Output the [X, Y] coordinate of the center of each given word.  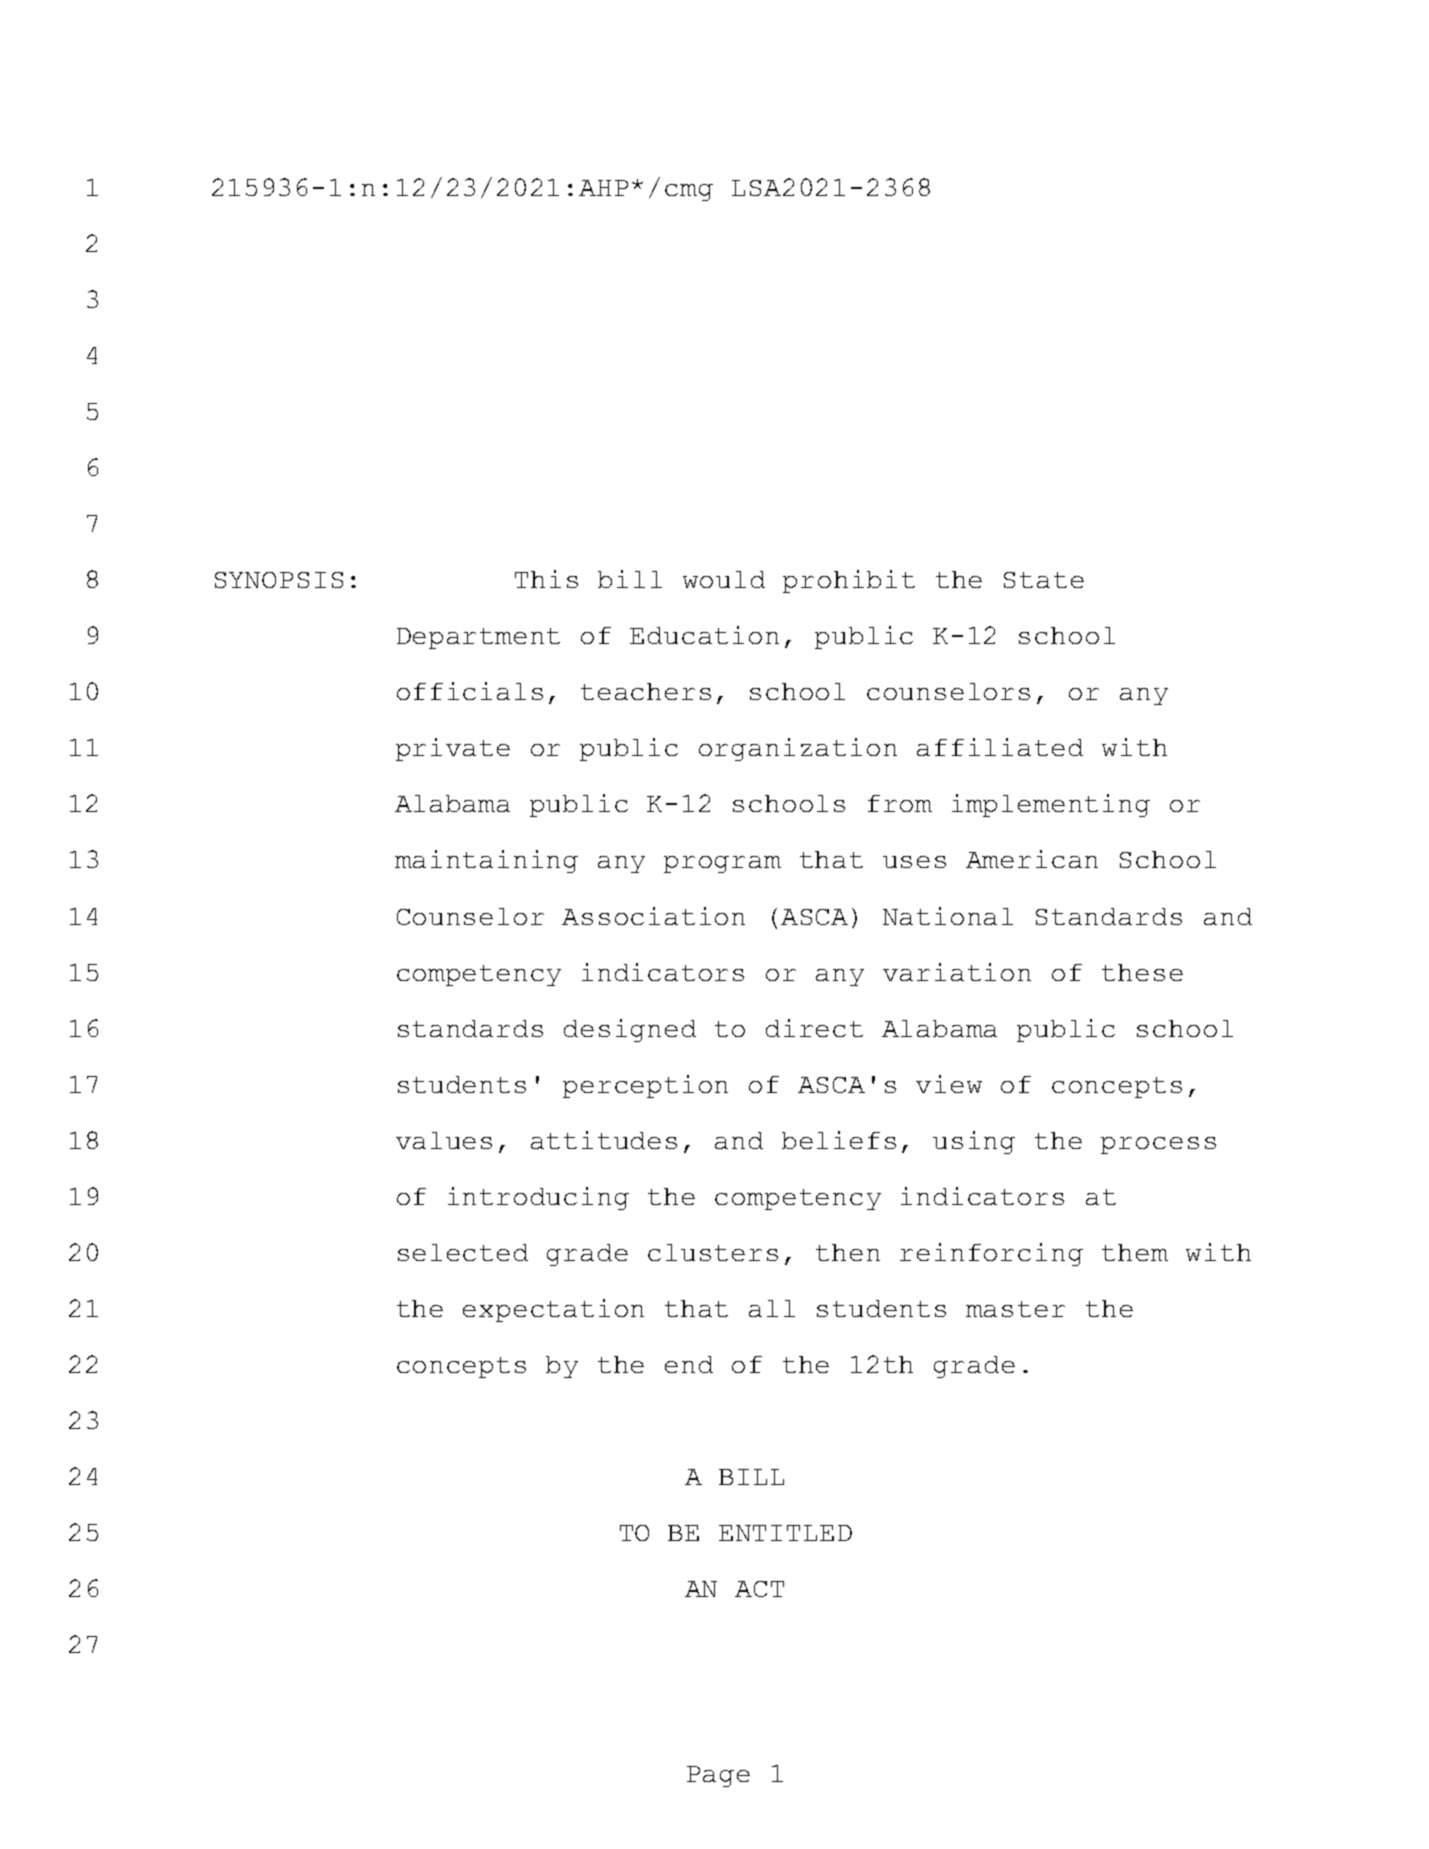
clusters [713, 1252]
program [722, 864]
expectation [553, 1310]
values [444, 1140]
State [1044, 580]
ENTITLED [785, 1533]
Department [478, 638]
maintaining [486, 861]
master [1015, 1309]
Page [718, 1776]
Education [704, 635]
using [974, 1142]
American [1032, 859]
